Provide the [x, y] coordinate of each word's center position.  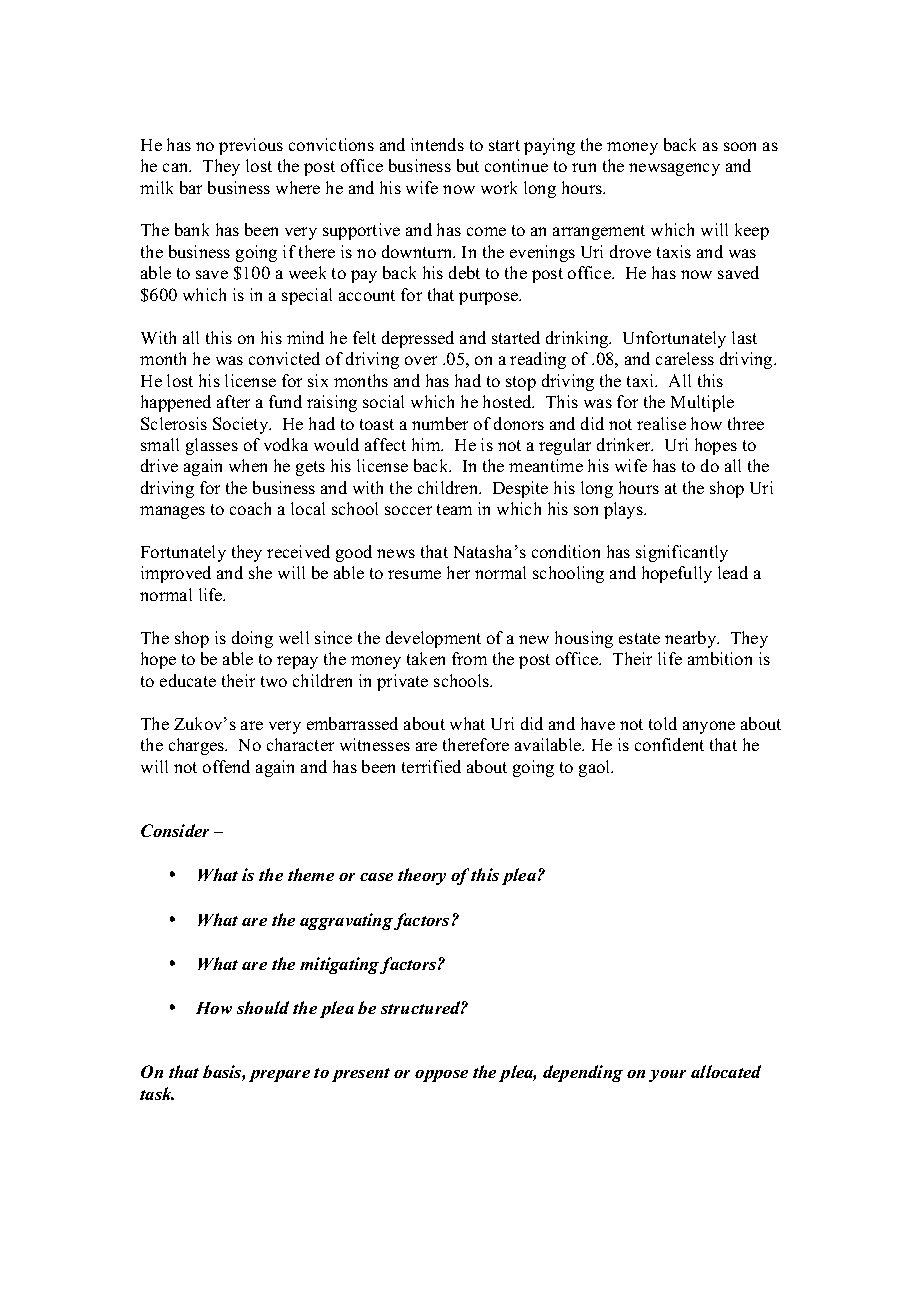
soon [740, 146]
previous [251, 146]
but [468, 165]
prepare [279, 1076]
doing [252, 639]
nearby [692, 639]
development [433, 639]
